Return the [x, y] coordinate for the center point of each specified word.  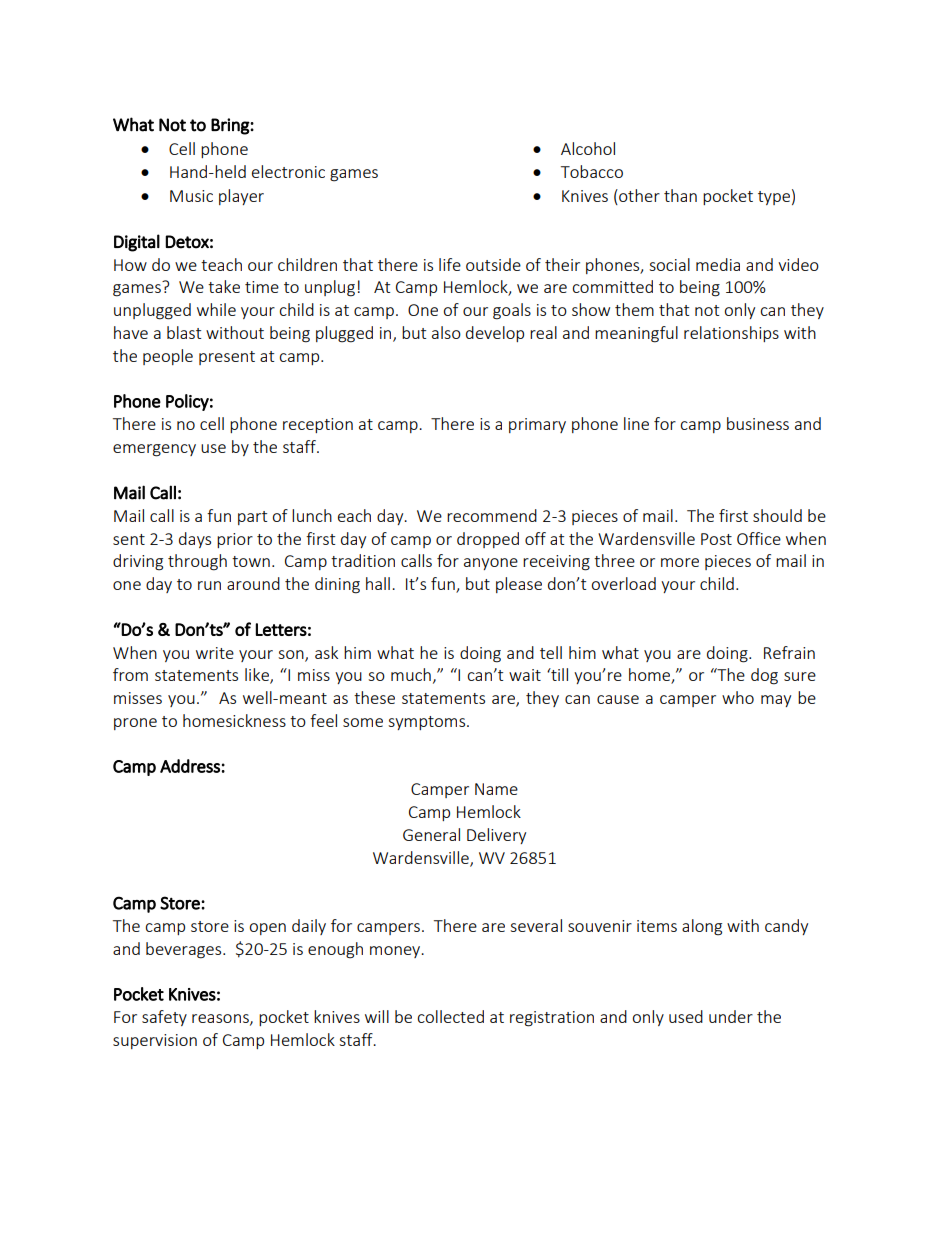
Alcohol [588, 148]
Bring [231, 126]
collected [450, 1016]
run [209, 585]
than [680, 195]
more [680, 562]
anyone [491, 564]
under [731, 1016]
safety [164, 1018]
